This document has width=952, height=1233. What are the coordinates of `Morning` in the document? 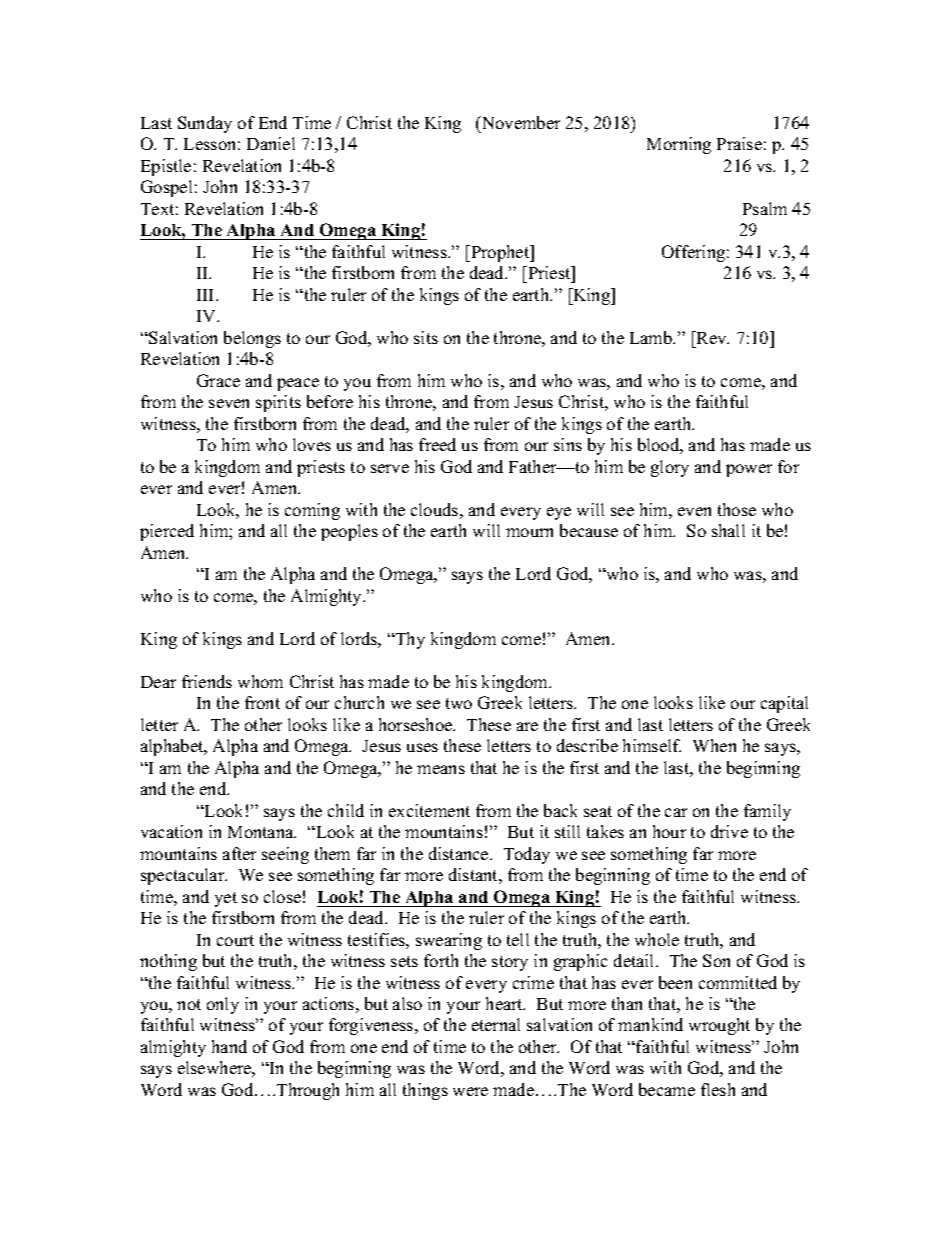 It's located at (679, 145).
